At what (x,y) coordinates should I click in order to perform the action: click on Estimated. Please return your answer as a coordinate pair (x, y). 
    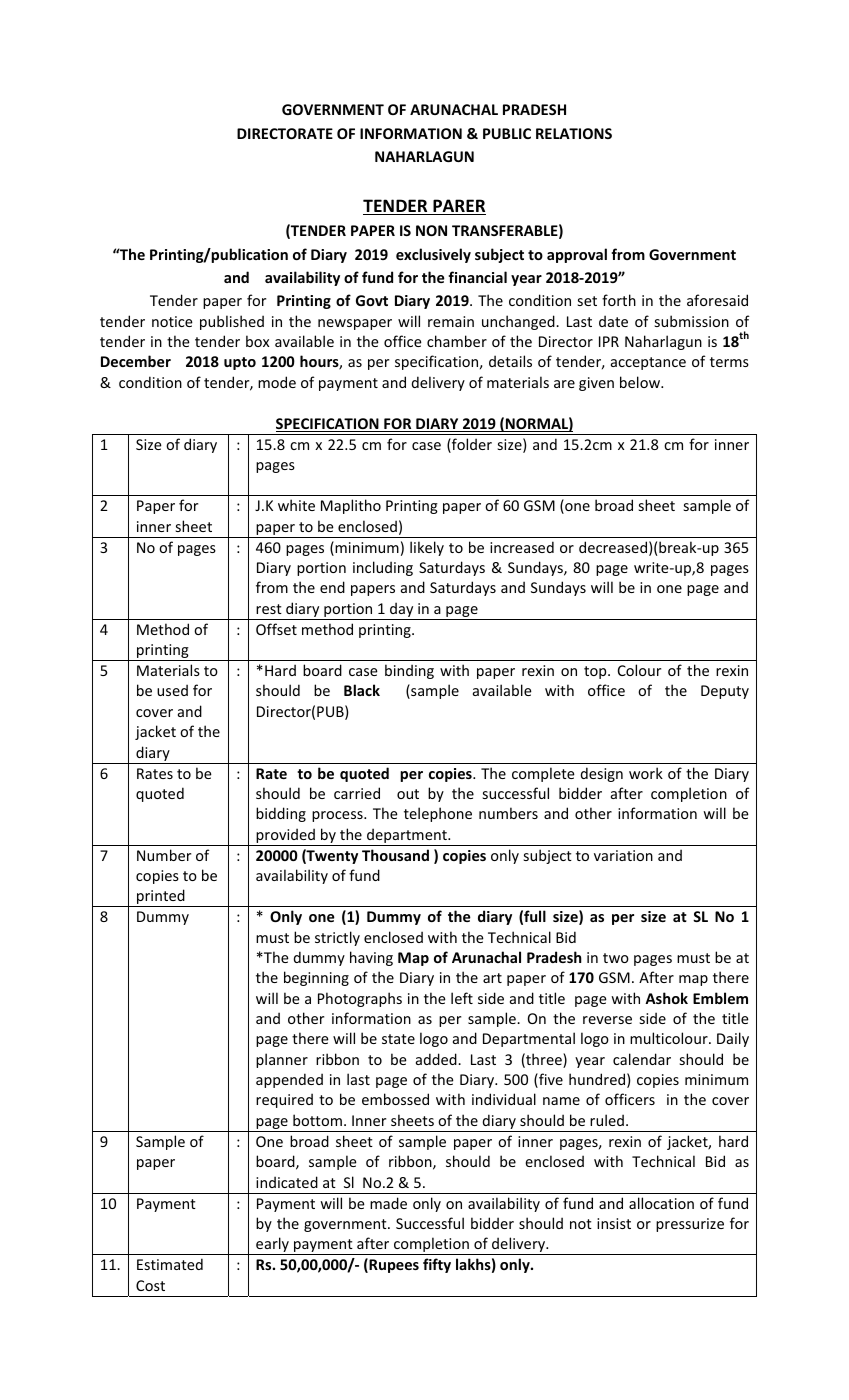
    Looking at the image, I should click on (170, 1264).
